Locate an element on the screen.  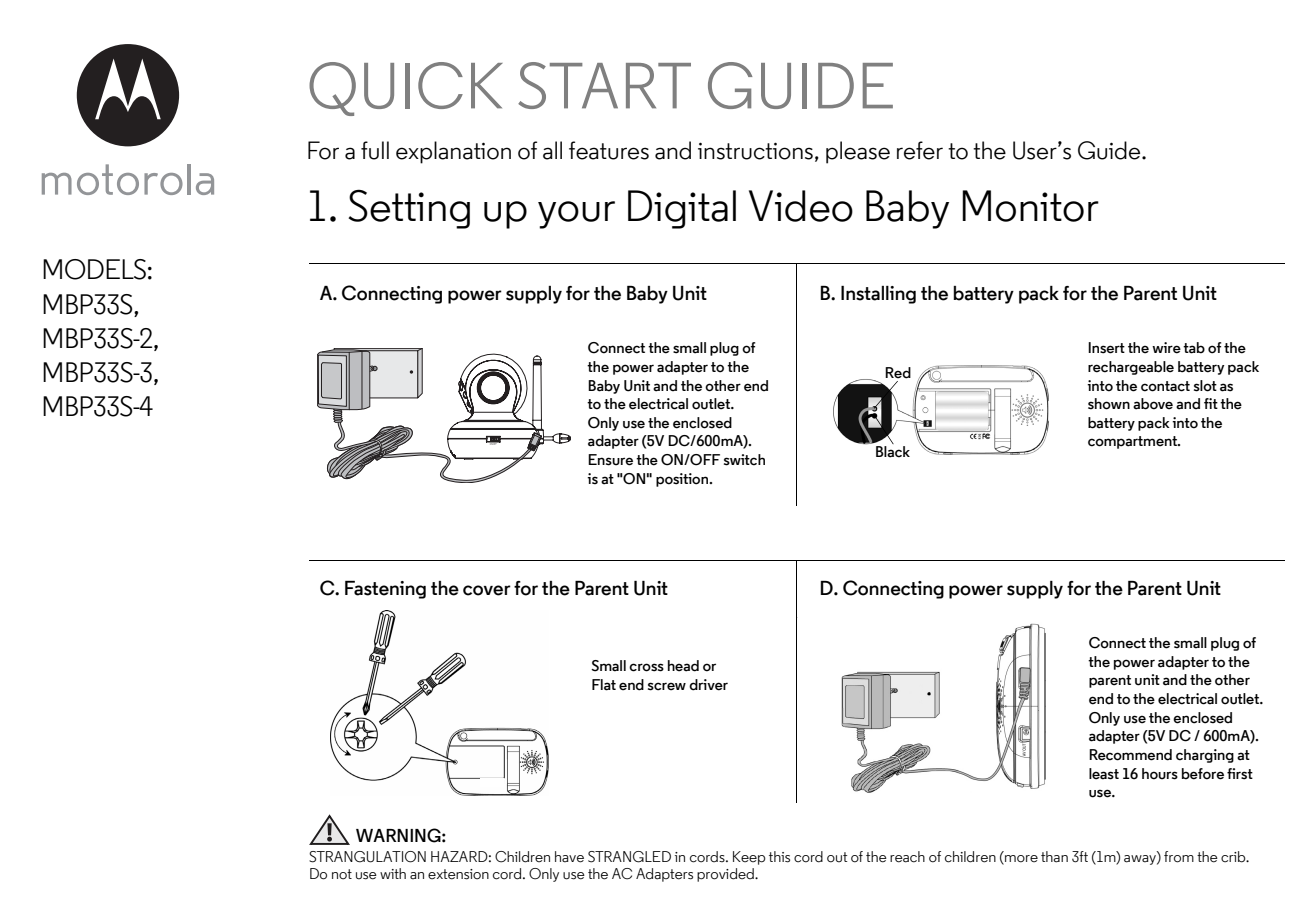
refer is located at coordinates (920, 150).
